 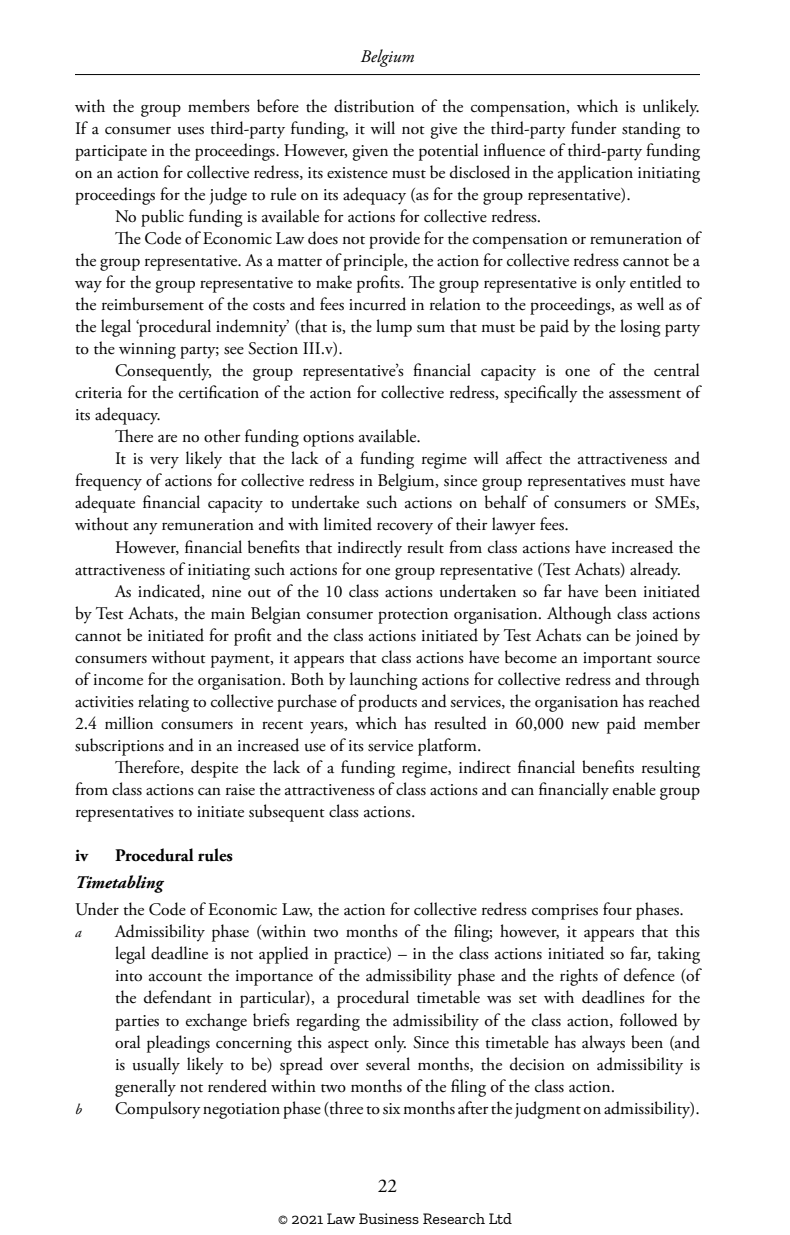 What do you see at coordinates (175, 977) in the document?
I see `account` at bounding box center [175, 977].
